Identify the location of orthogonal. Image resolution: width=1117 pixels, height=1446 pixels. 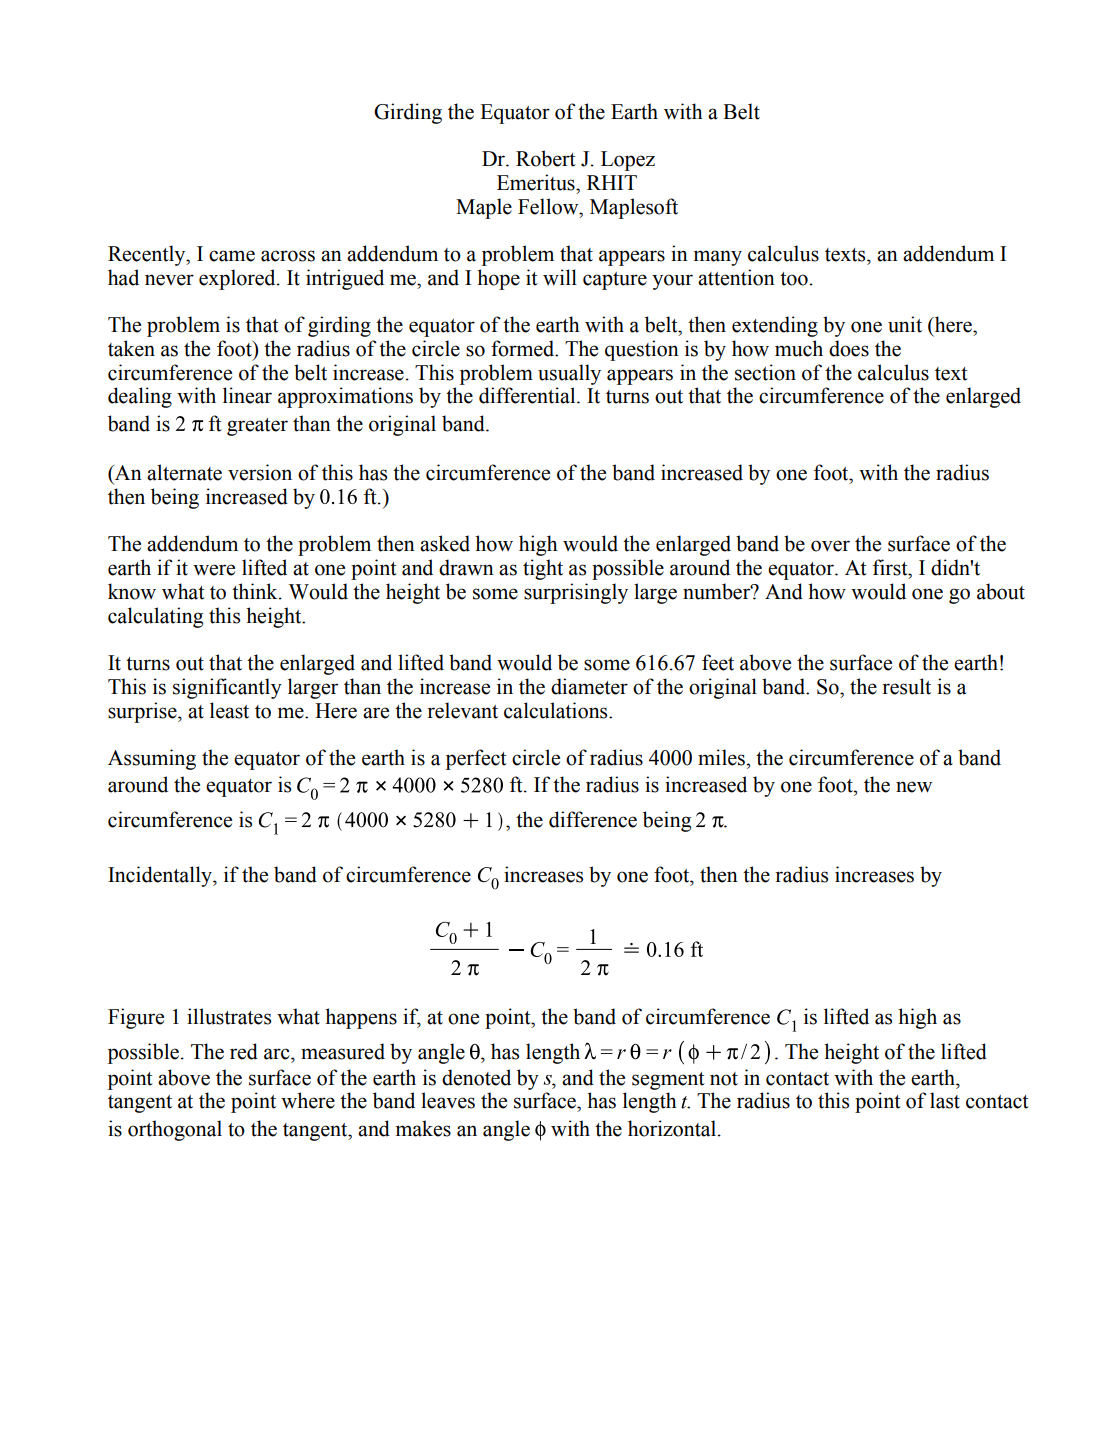
(175, 1130).
